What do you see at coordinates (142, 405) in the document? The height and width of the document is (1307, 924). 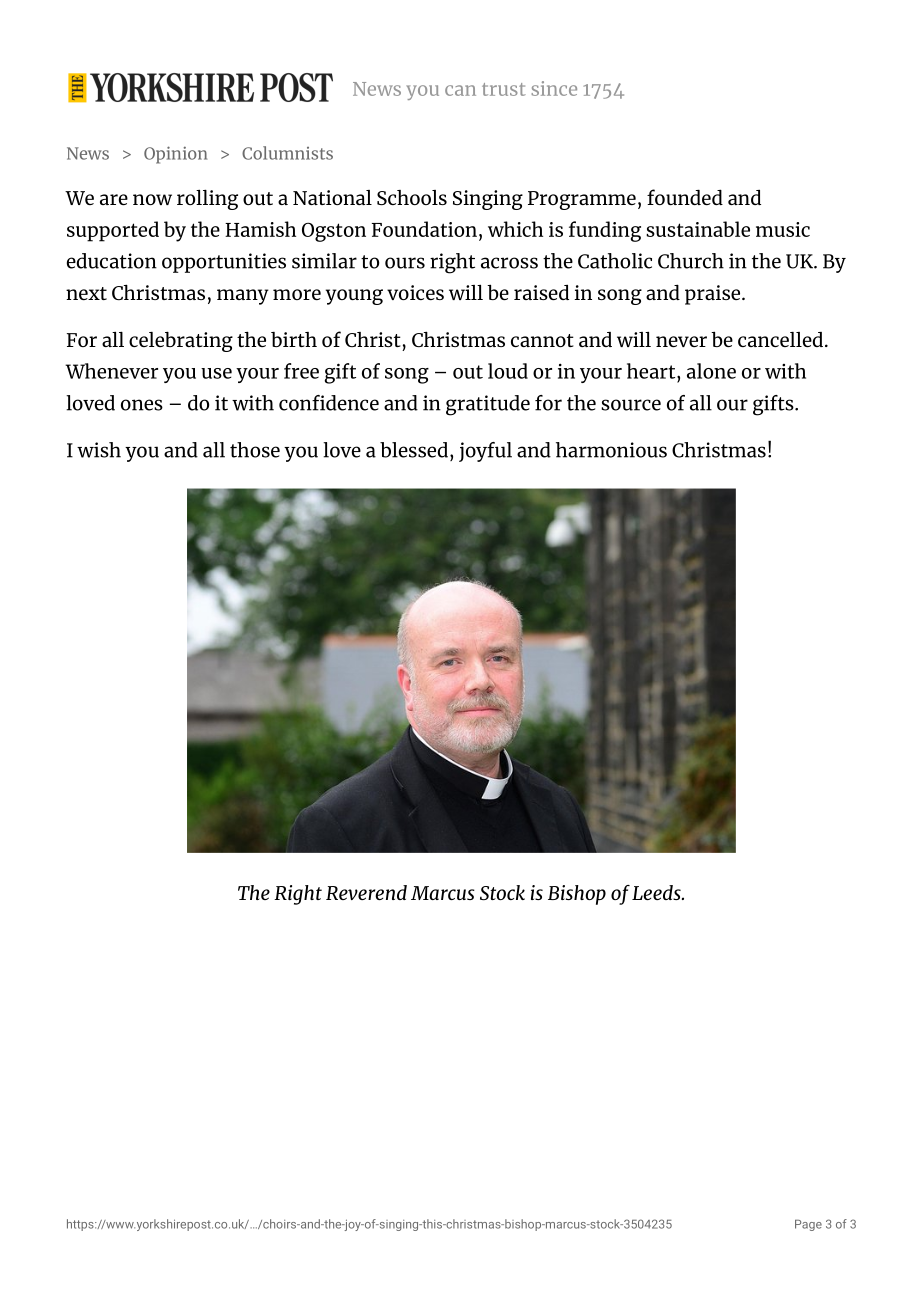 I see `ones` at bounding box center [142, 405].
